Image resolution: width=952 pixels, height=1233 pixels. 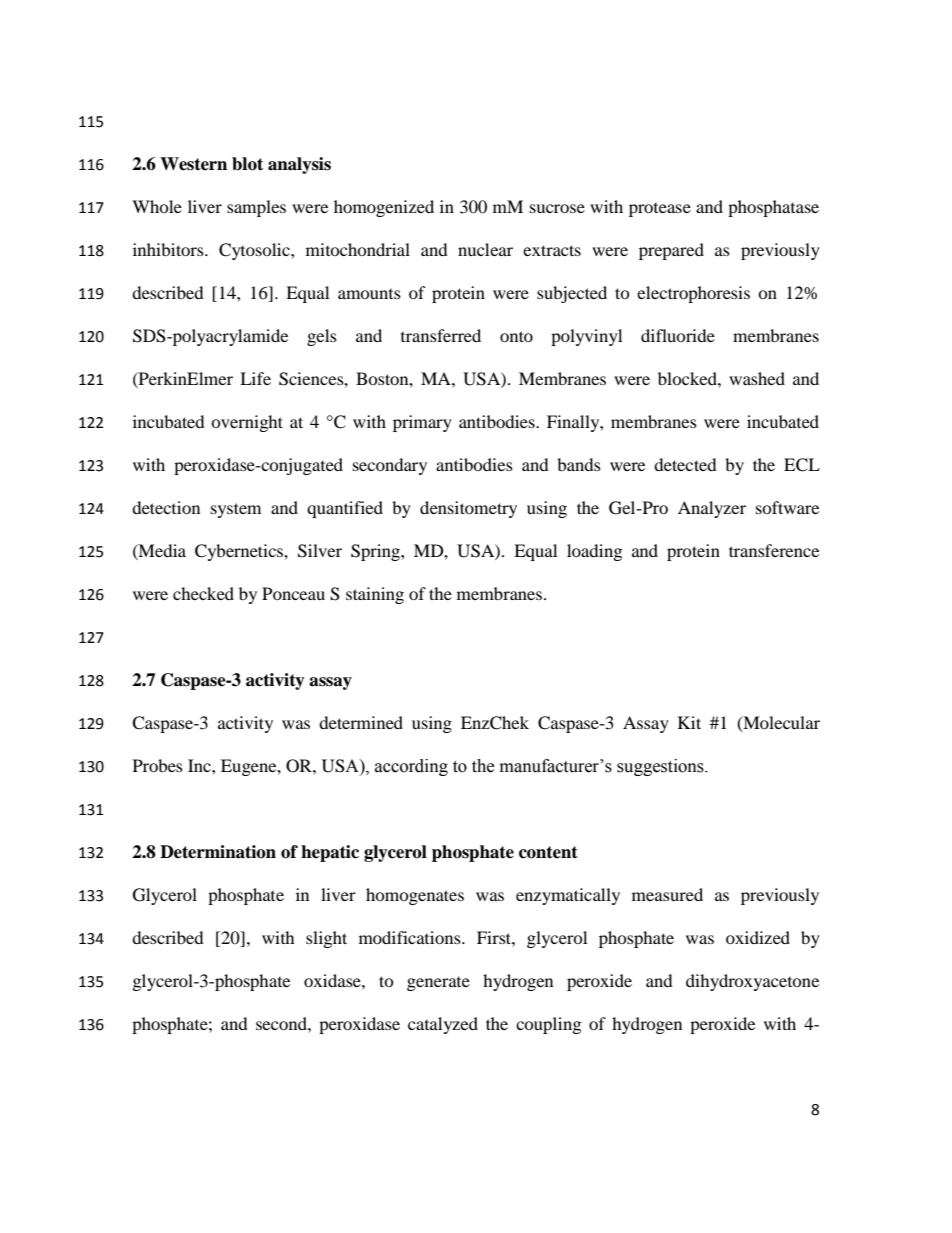 I want to click on checked, so click(x=203, y=593).
